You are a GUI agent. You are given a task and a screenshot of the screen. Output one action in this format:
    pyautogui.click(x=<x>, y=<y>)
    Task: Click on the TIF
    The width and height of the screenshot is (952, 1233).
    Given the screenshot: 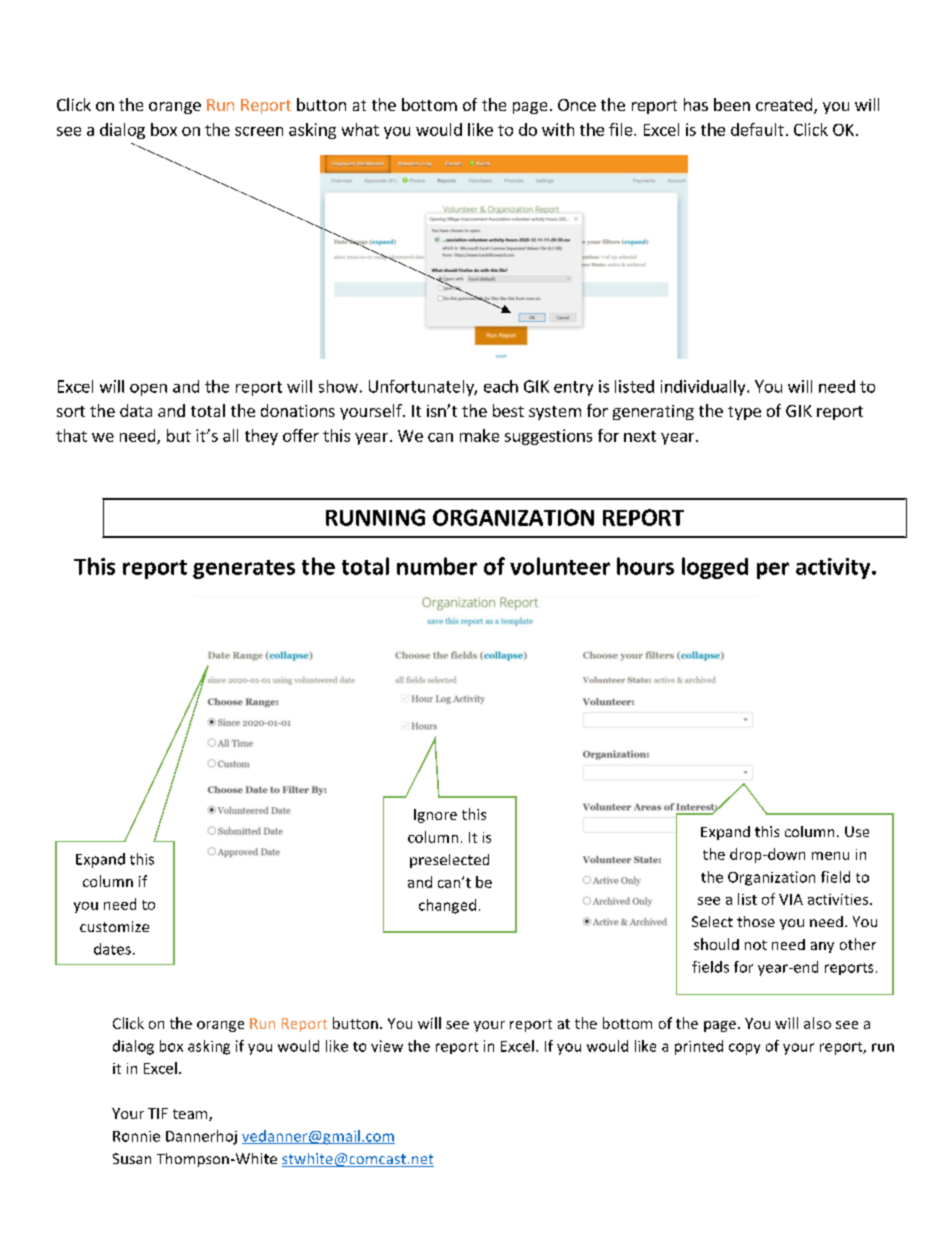 What is the action you would take?
    pyautogui.click(x=158, y=1113)
